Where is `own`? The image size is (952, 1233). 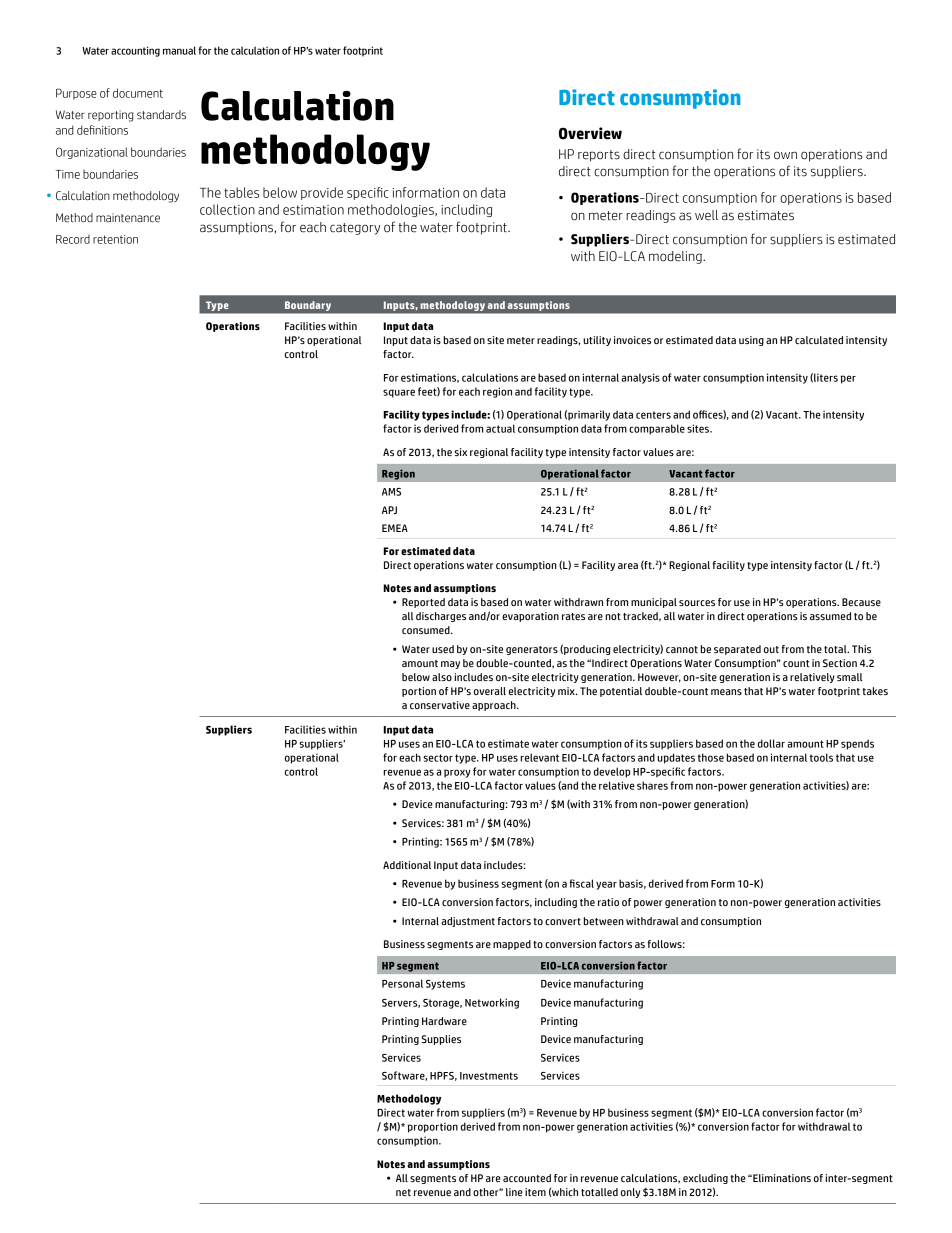
own is located at coordinates (785, 155).
